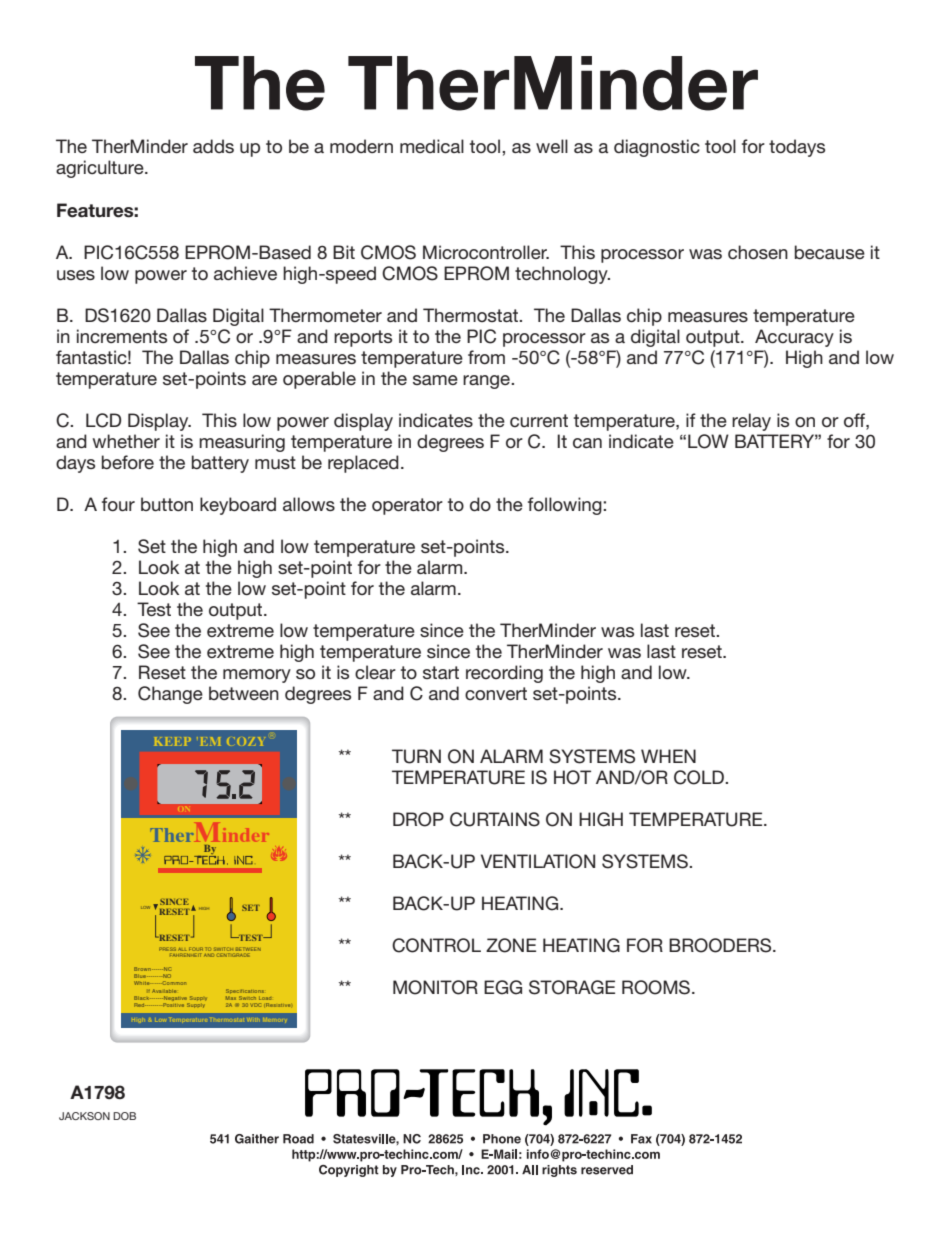 The image size is (952, 1233). What do you see at coordinates (124, 1116) in the screenshot?
I see `DOB` at bounding box center [124, 1116].
